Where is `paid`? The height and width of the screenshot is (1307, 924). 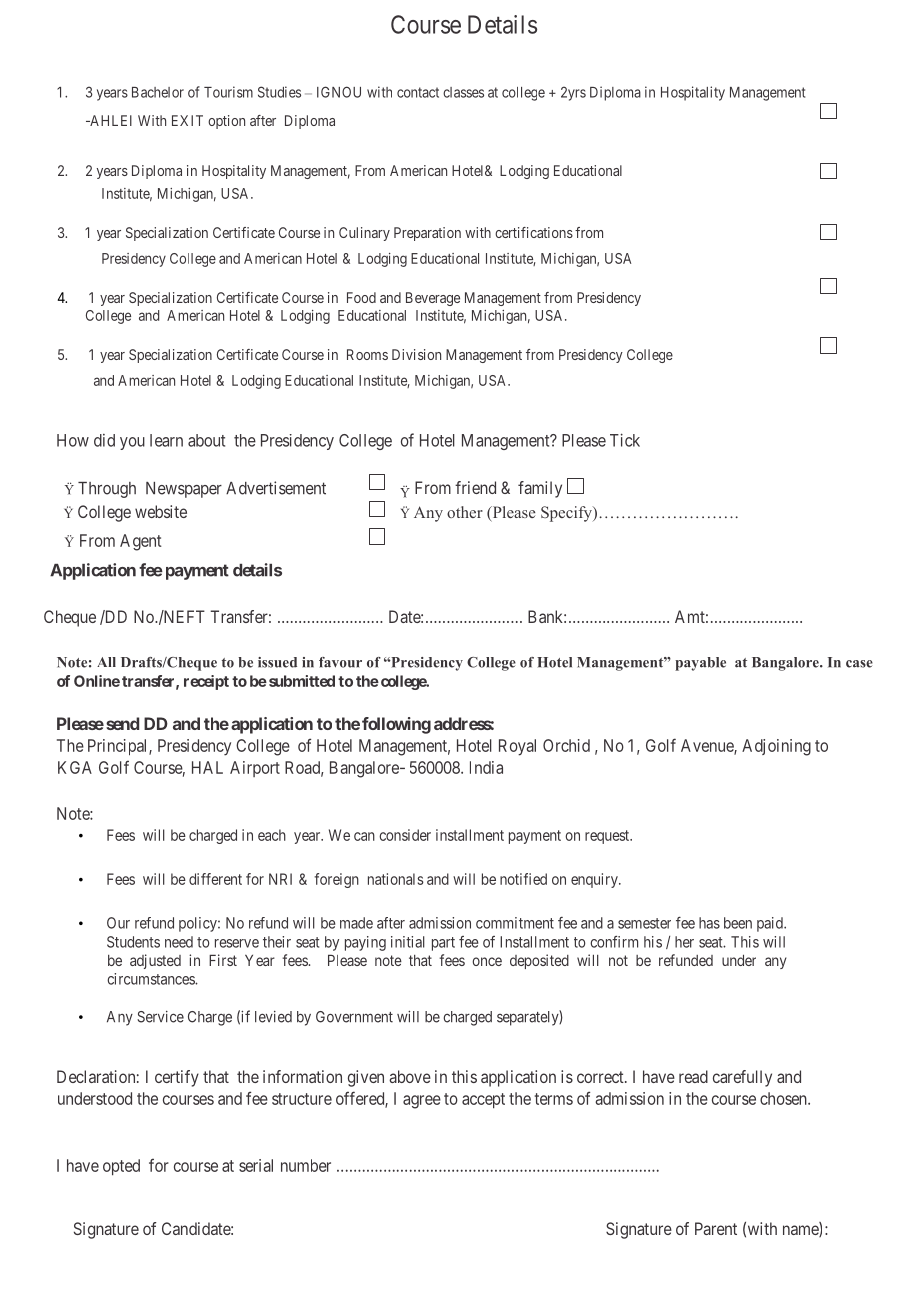
paid is located at coordinates (771, 924).
